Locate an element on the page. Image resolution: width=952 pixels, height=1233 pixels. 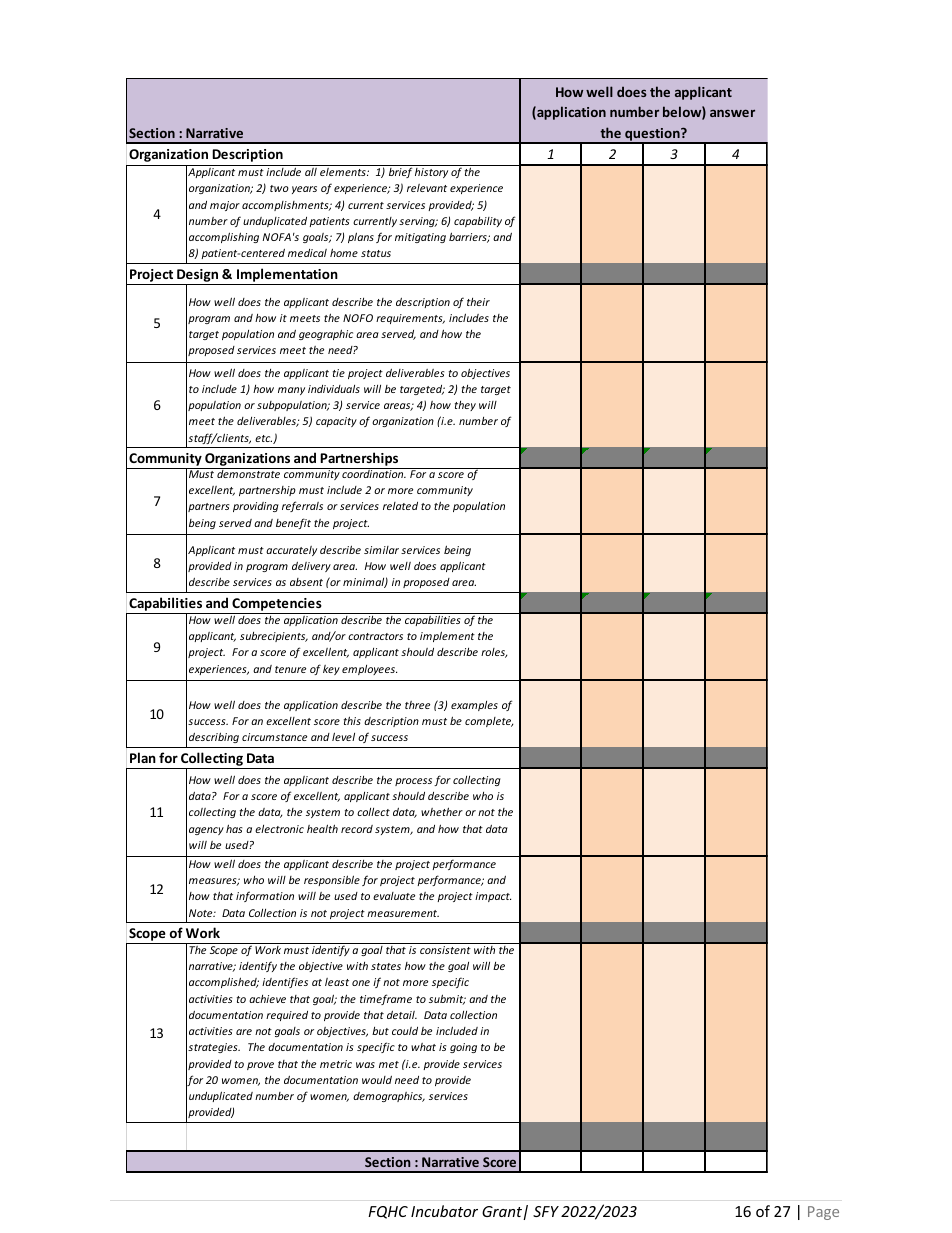
examples is located at coordinates (474, 706).
